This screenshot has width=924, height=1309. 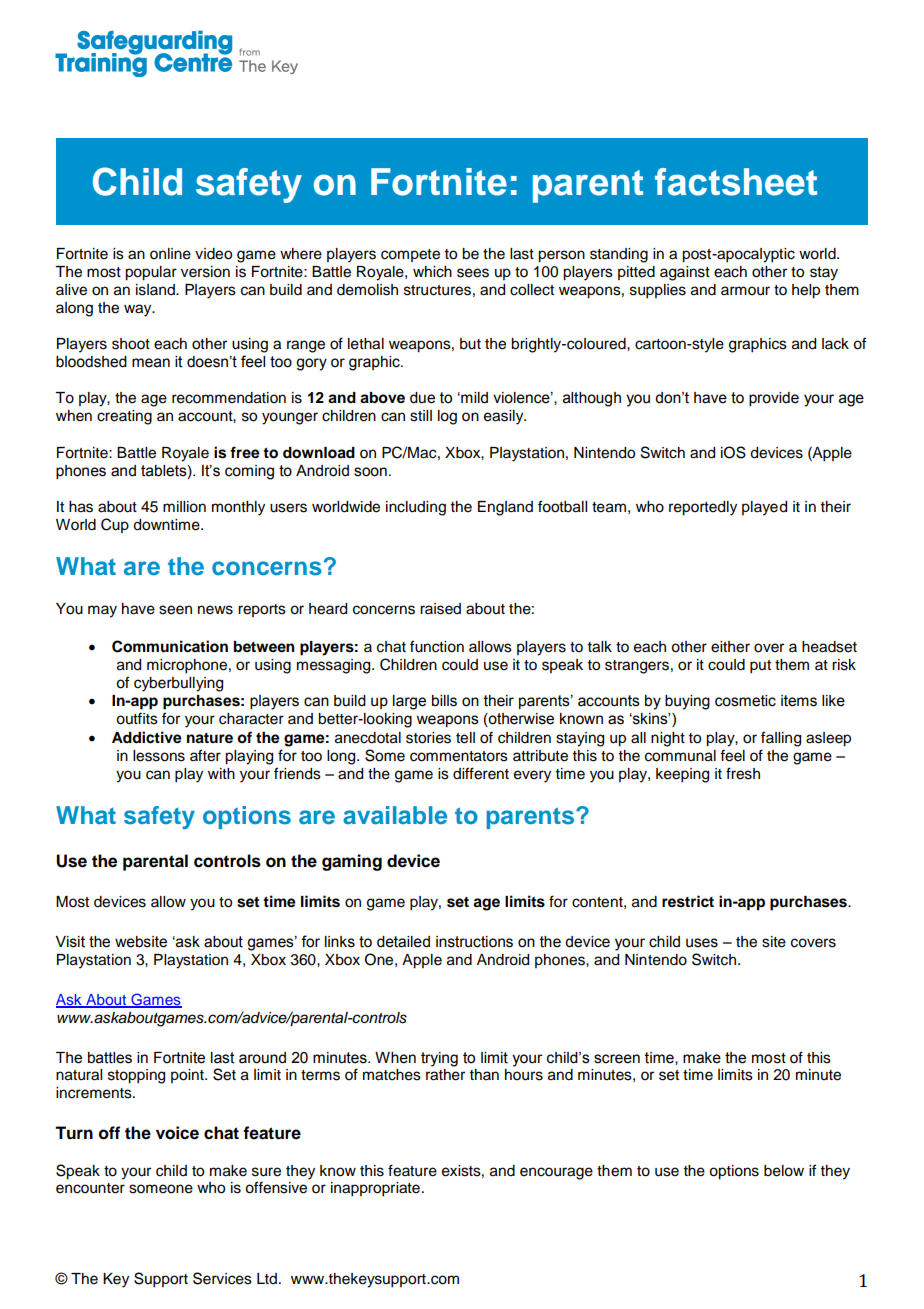 What do you see at coordinates (375, 1189) in the screenshot?
I see `inappropriate` at bounding box center [375, 1189].
